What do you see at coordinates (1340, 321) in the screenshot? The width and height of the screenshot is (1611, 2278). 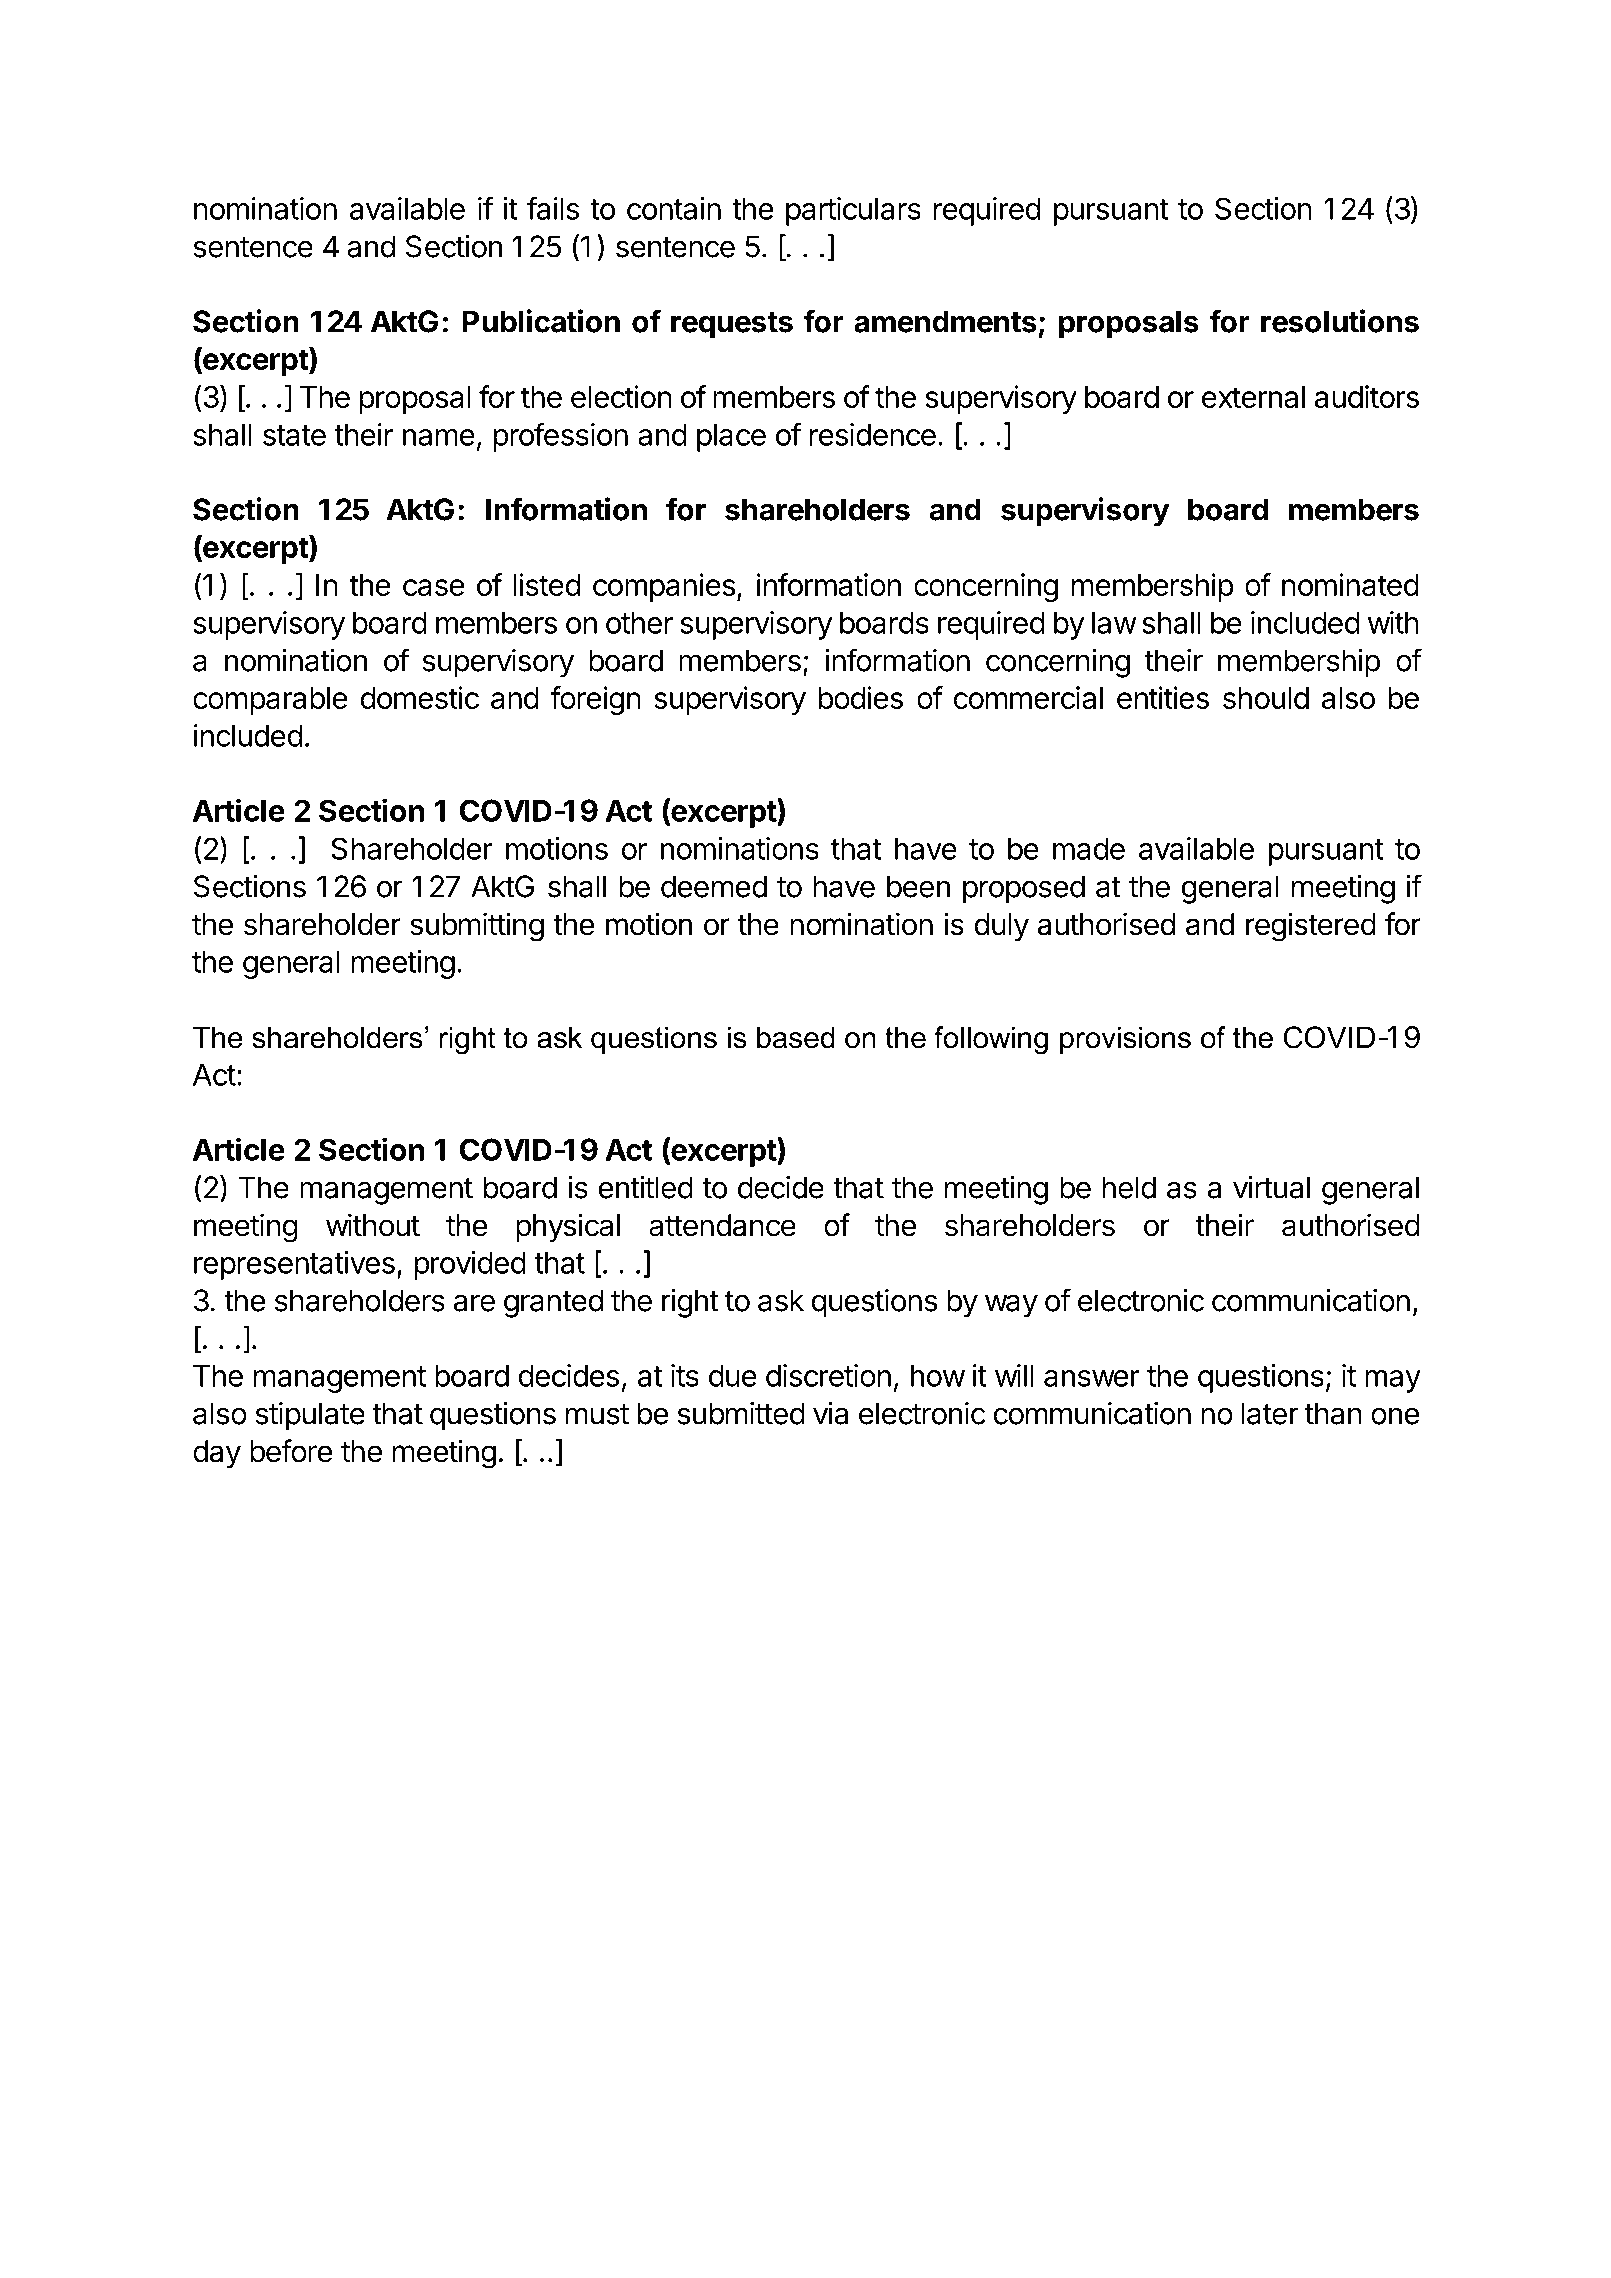 I see `resolutions` at bounding box center [1340, 321].
